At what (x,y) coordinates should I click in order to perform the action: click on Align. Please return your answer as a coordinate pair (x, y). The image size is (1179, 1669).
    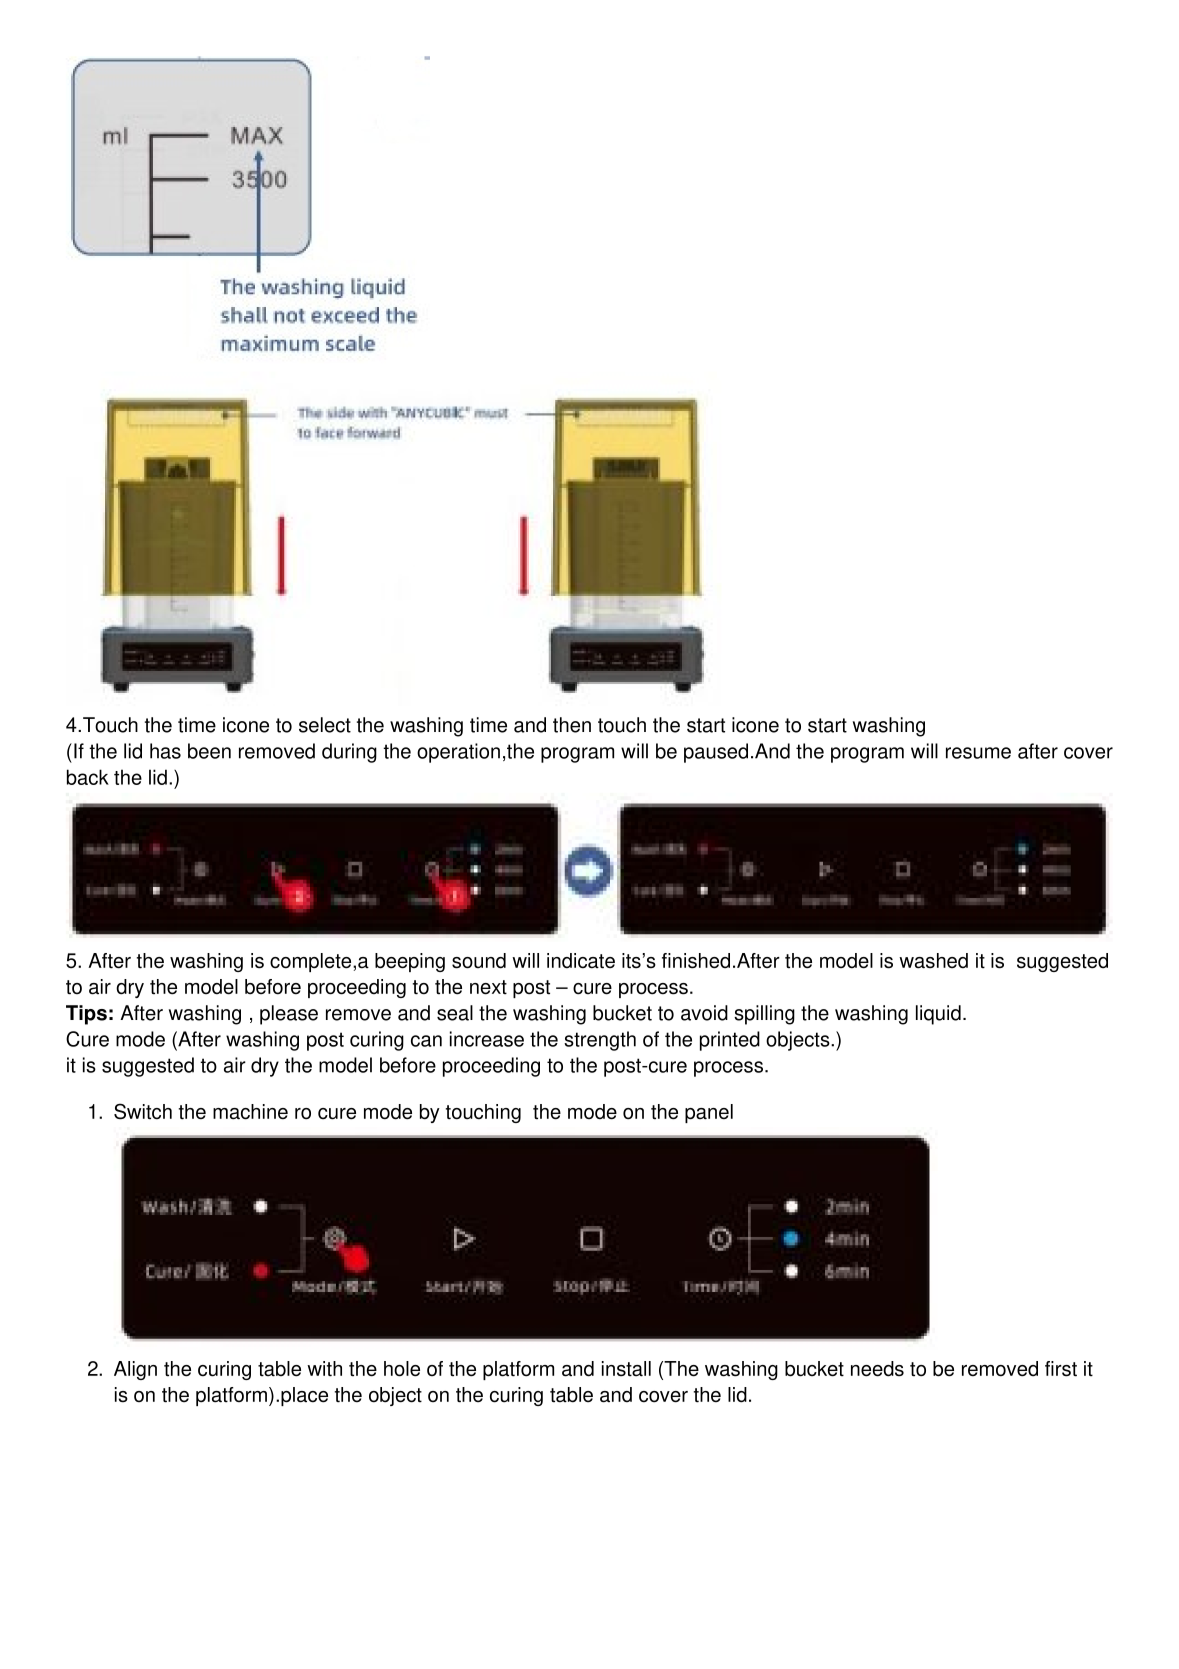
    Looking at the image, I should click on (135, 1370).
